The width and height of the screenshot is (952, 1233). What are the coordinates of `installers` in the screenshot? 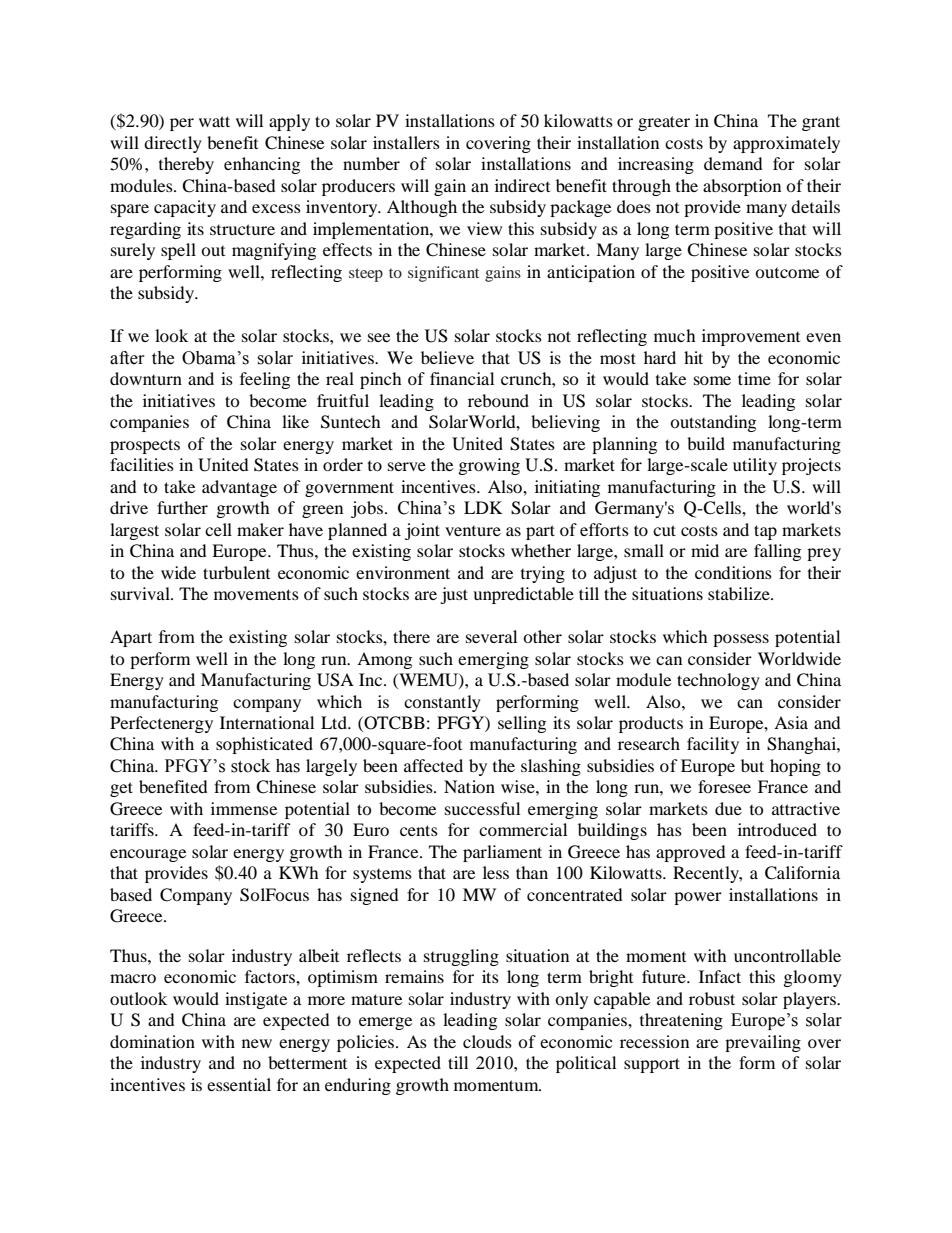 It's located at (406, 142).
